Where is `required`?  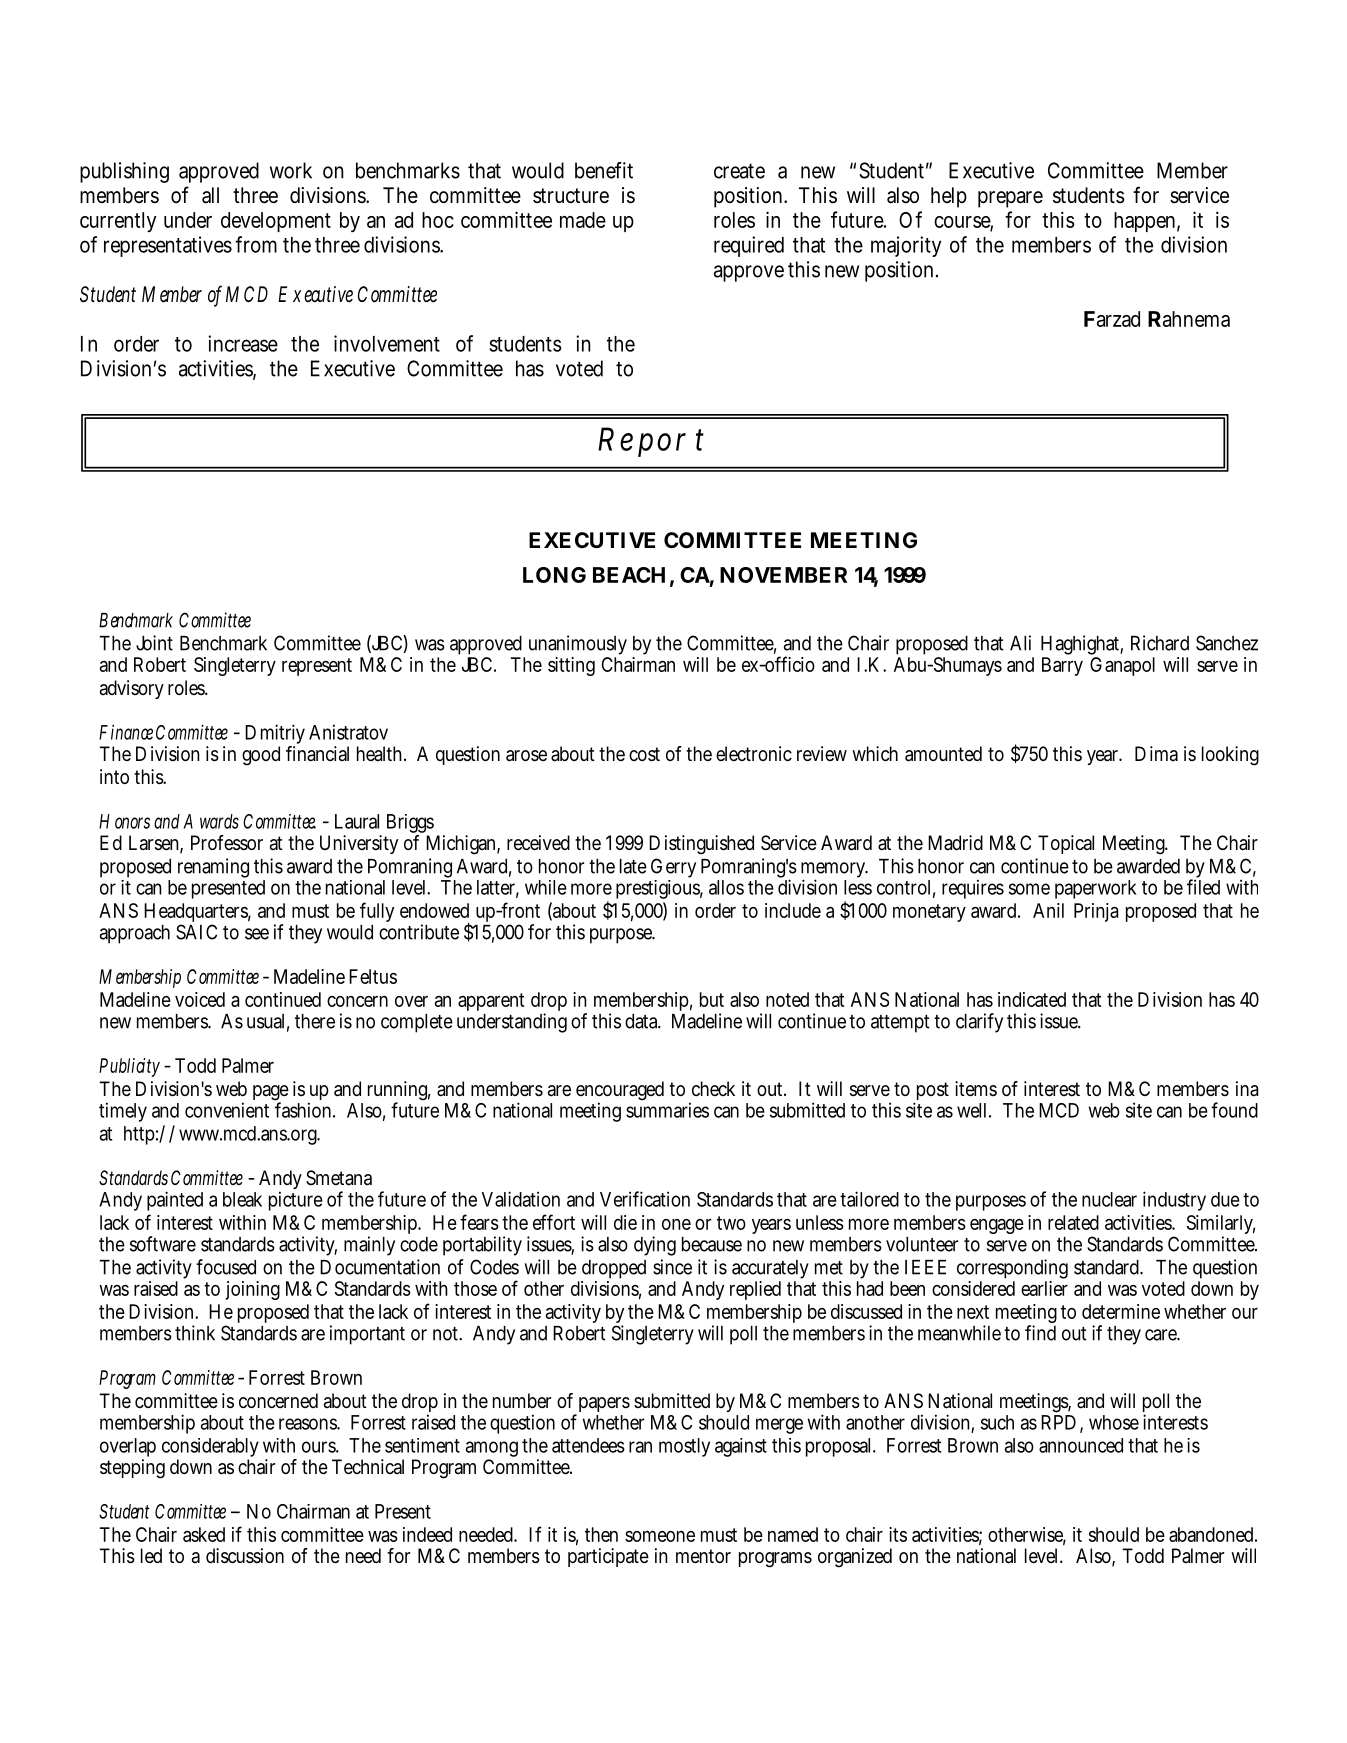 required is located at coordinates (749, 246).
